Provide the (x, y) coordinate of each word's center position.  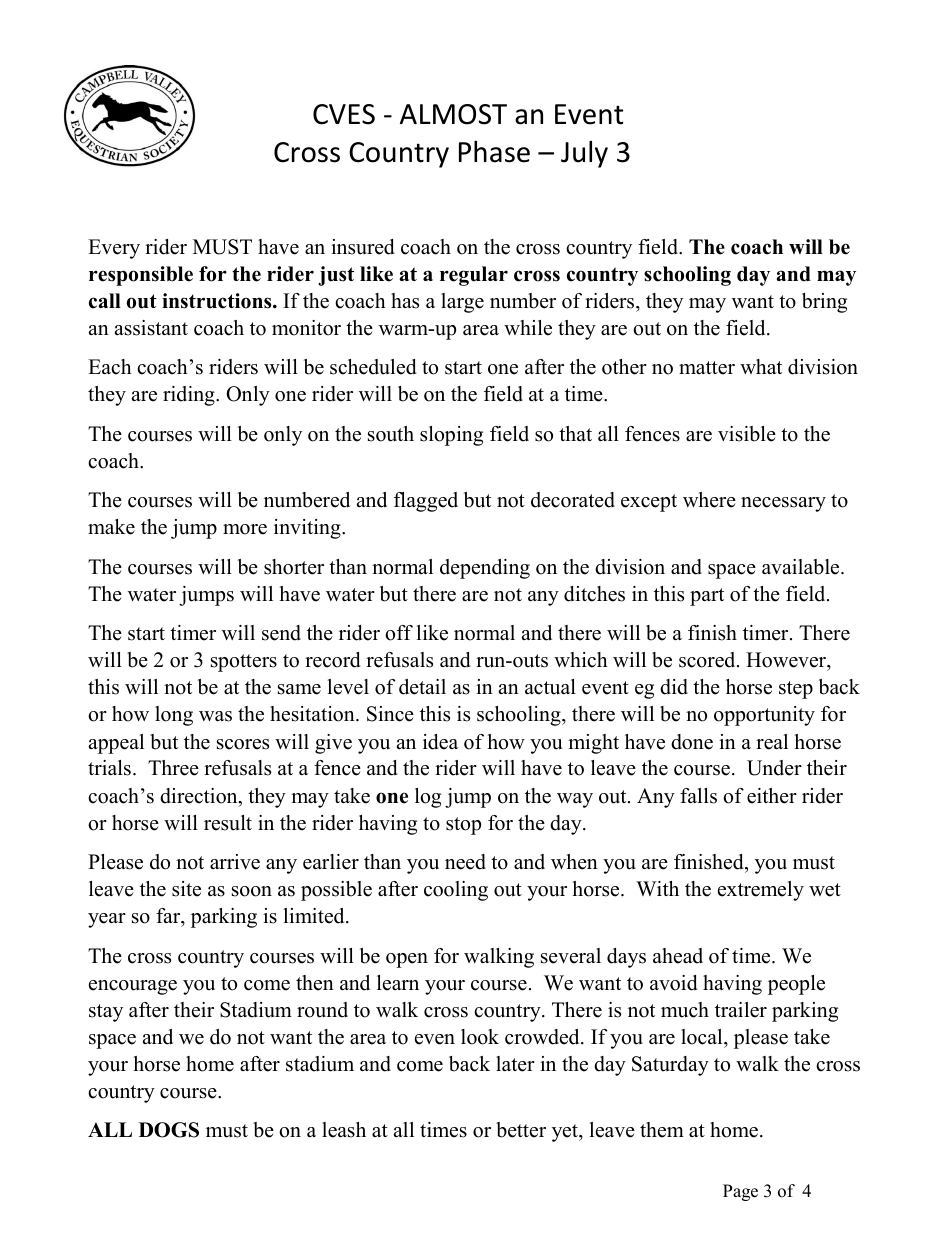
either (772, 796)
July (584, 154)
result (228, 823)
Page (740, 1192)
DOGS (169, 1130)
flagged (426, 502)
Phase (494, 151)
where (709, 500)
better (521, 1130)
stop (463, 826)
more (245, 529)
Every (114, 249)
